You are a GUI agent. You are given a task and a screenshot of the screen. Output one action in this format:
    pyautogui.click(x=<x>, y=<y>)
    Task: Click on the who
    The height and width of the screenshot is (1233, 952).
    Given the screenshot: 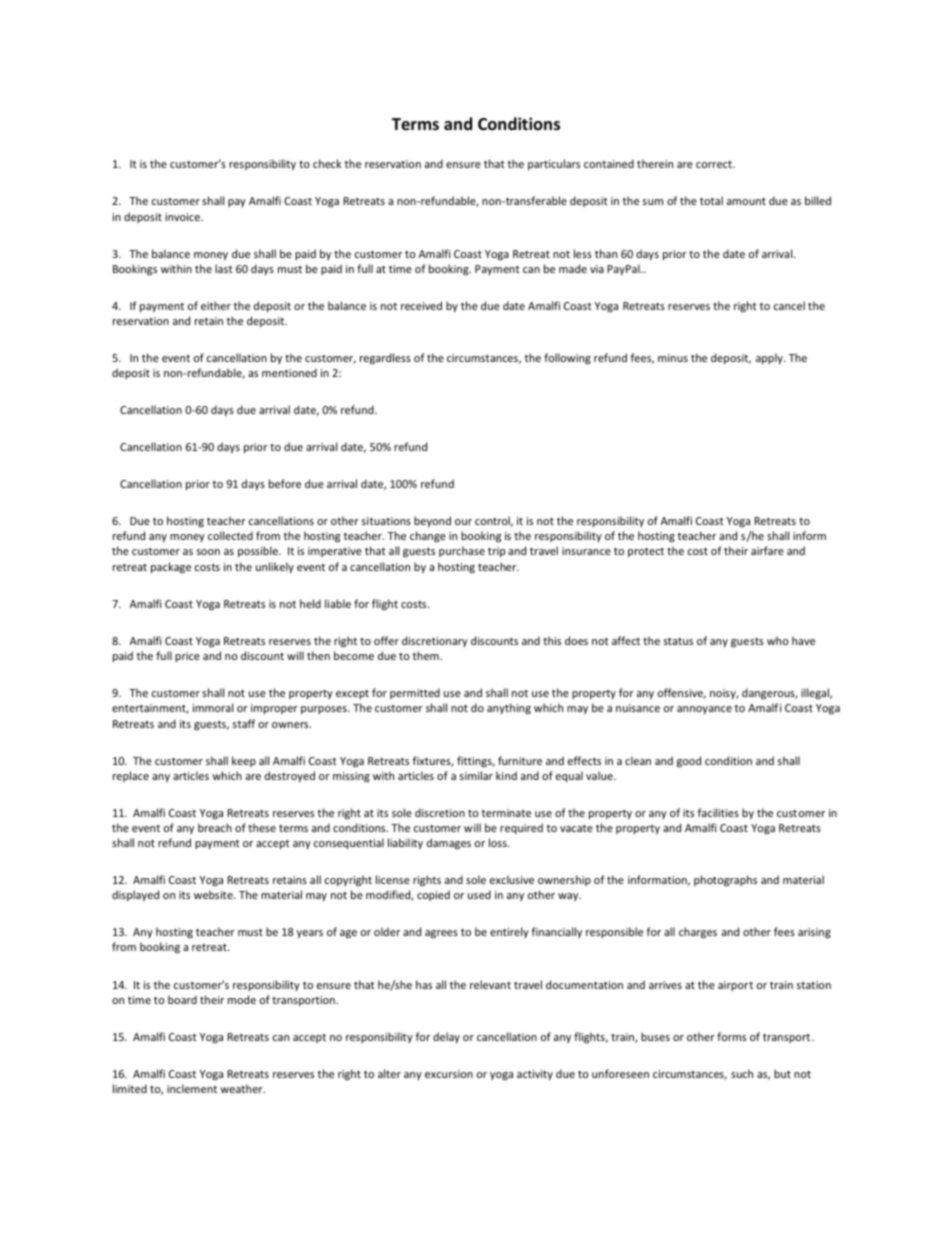 What is the action you would take?
    pyautogui.click(x=778, y=640)
